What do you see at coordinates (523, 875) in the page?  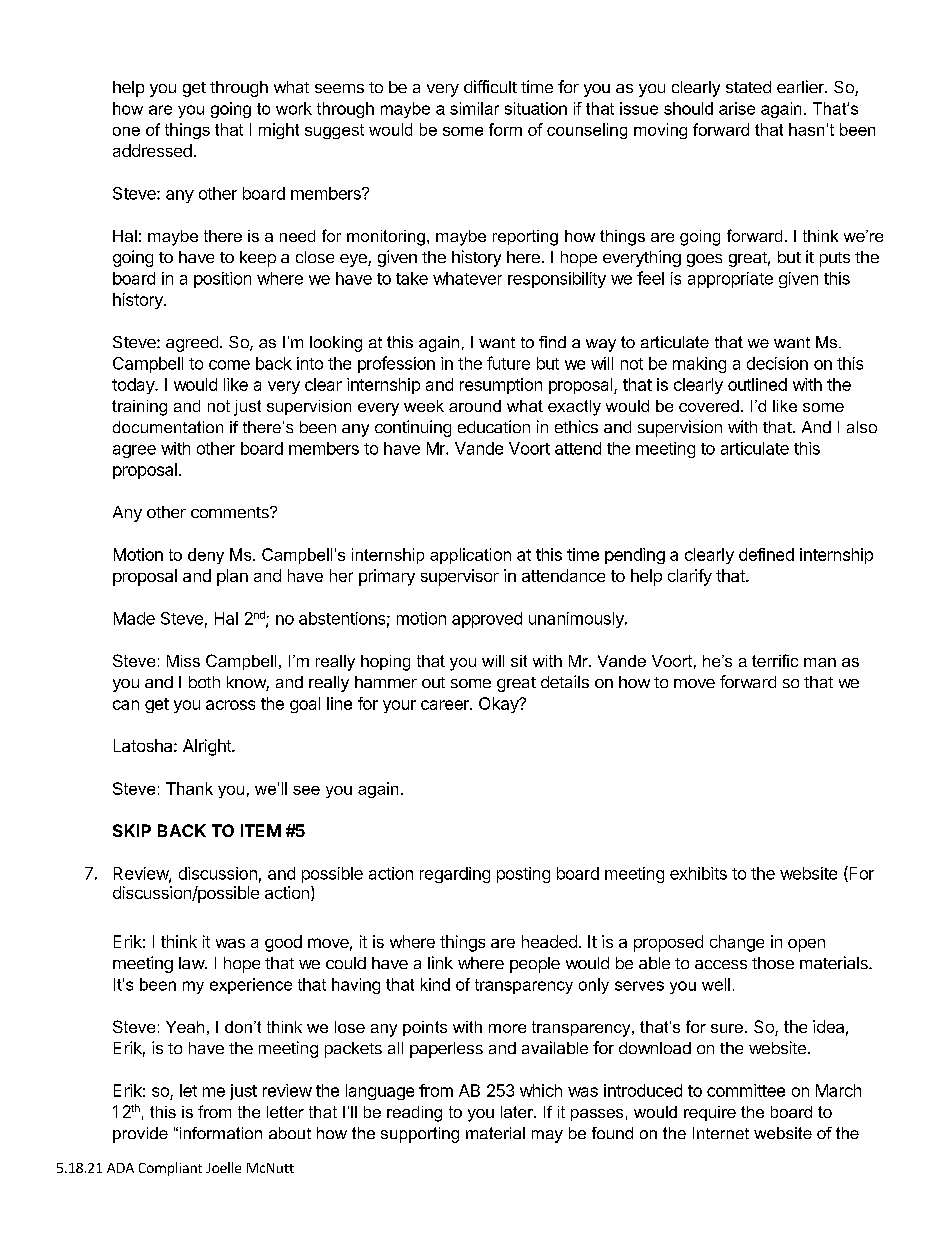 I see `posting` at bounding box center [523, 875].
